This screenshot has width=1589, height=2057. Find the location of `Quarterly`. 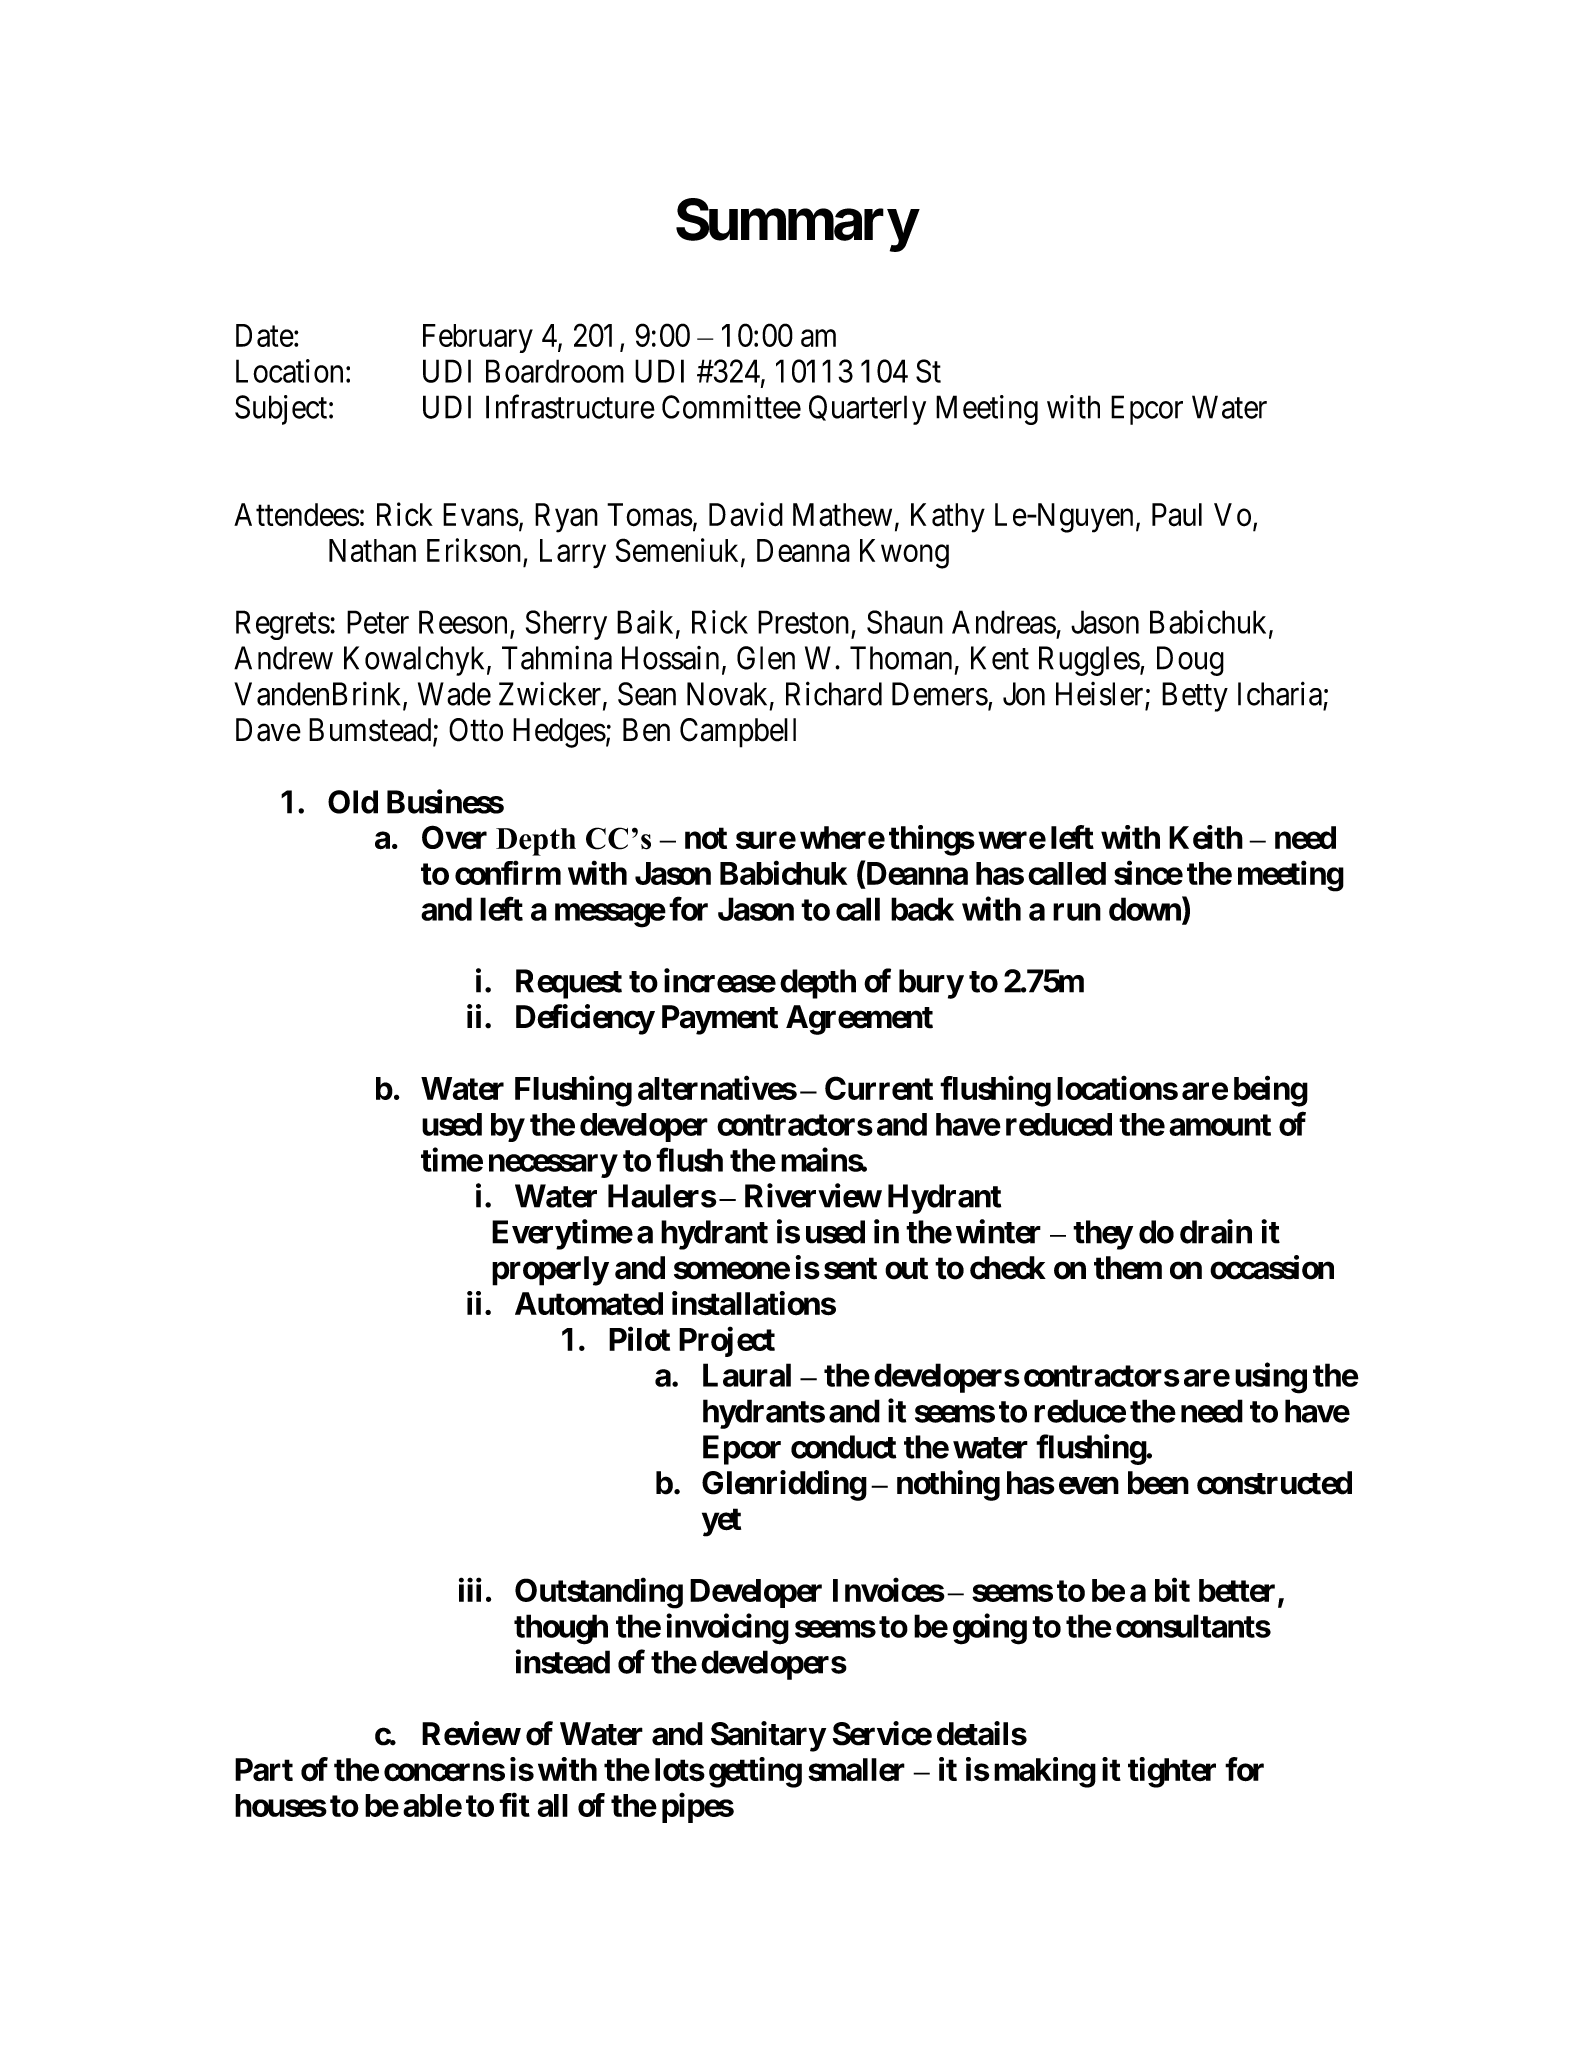

Quarterly is located at coordinates (867, 410).
